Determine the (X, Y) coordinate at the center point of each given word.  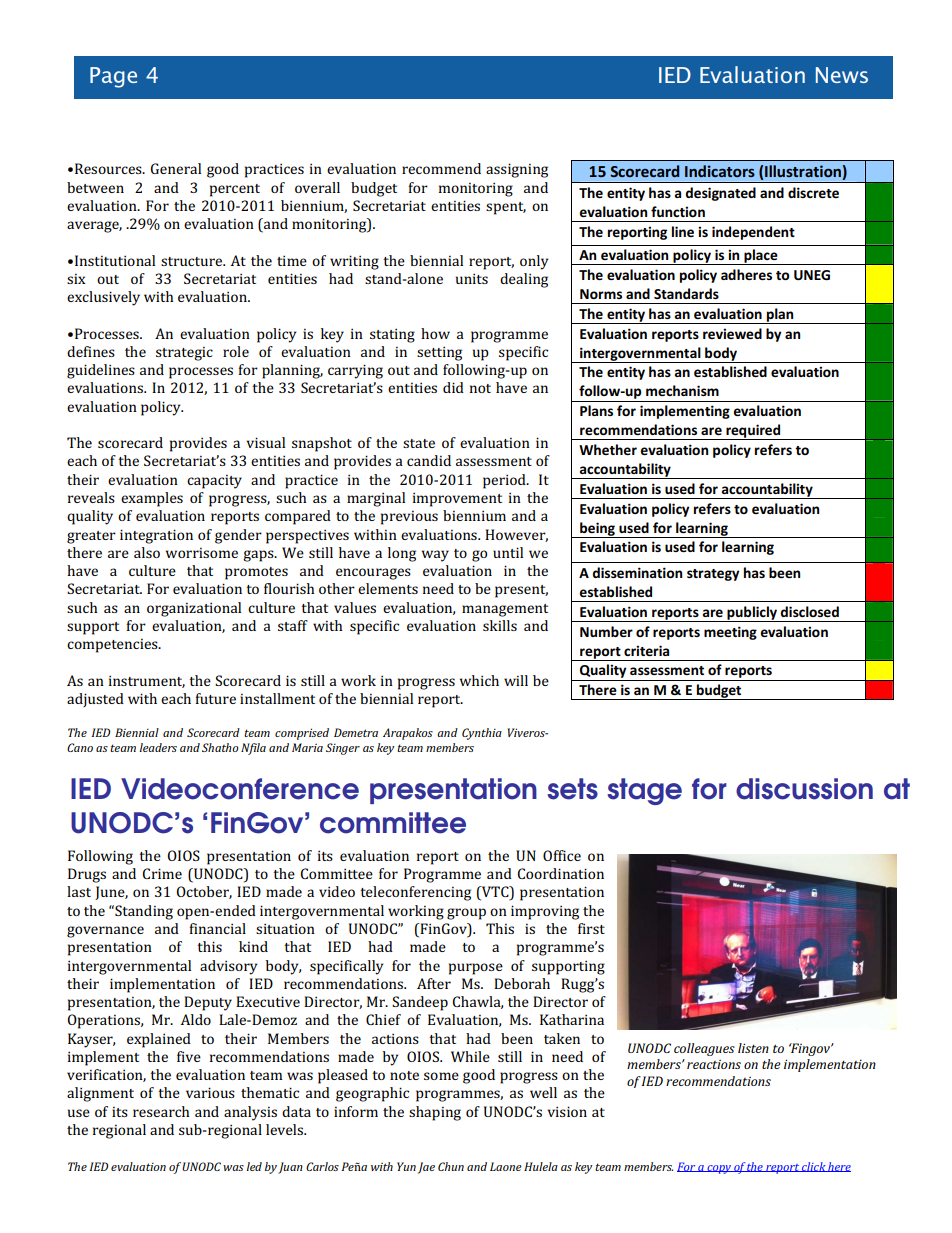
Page (113, 77)
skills (500, 625)
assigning (517, 170)
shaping (435, 1113)
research (161, 1111)
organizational (194, 609)
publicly (752, 614)
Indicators (720, 171)
